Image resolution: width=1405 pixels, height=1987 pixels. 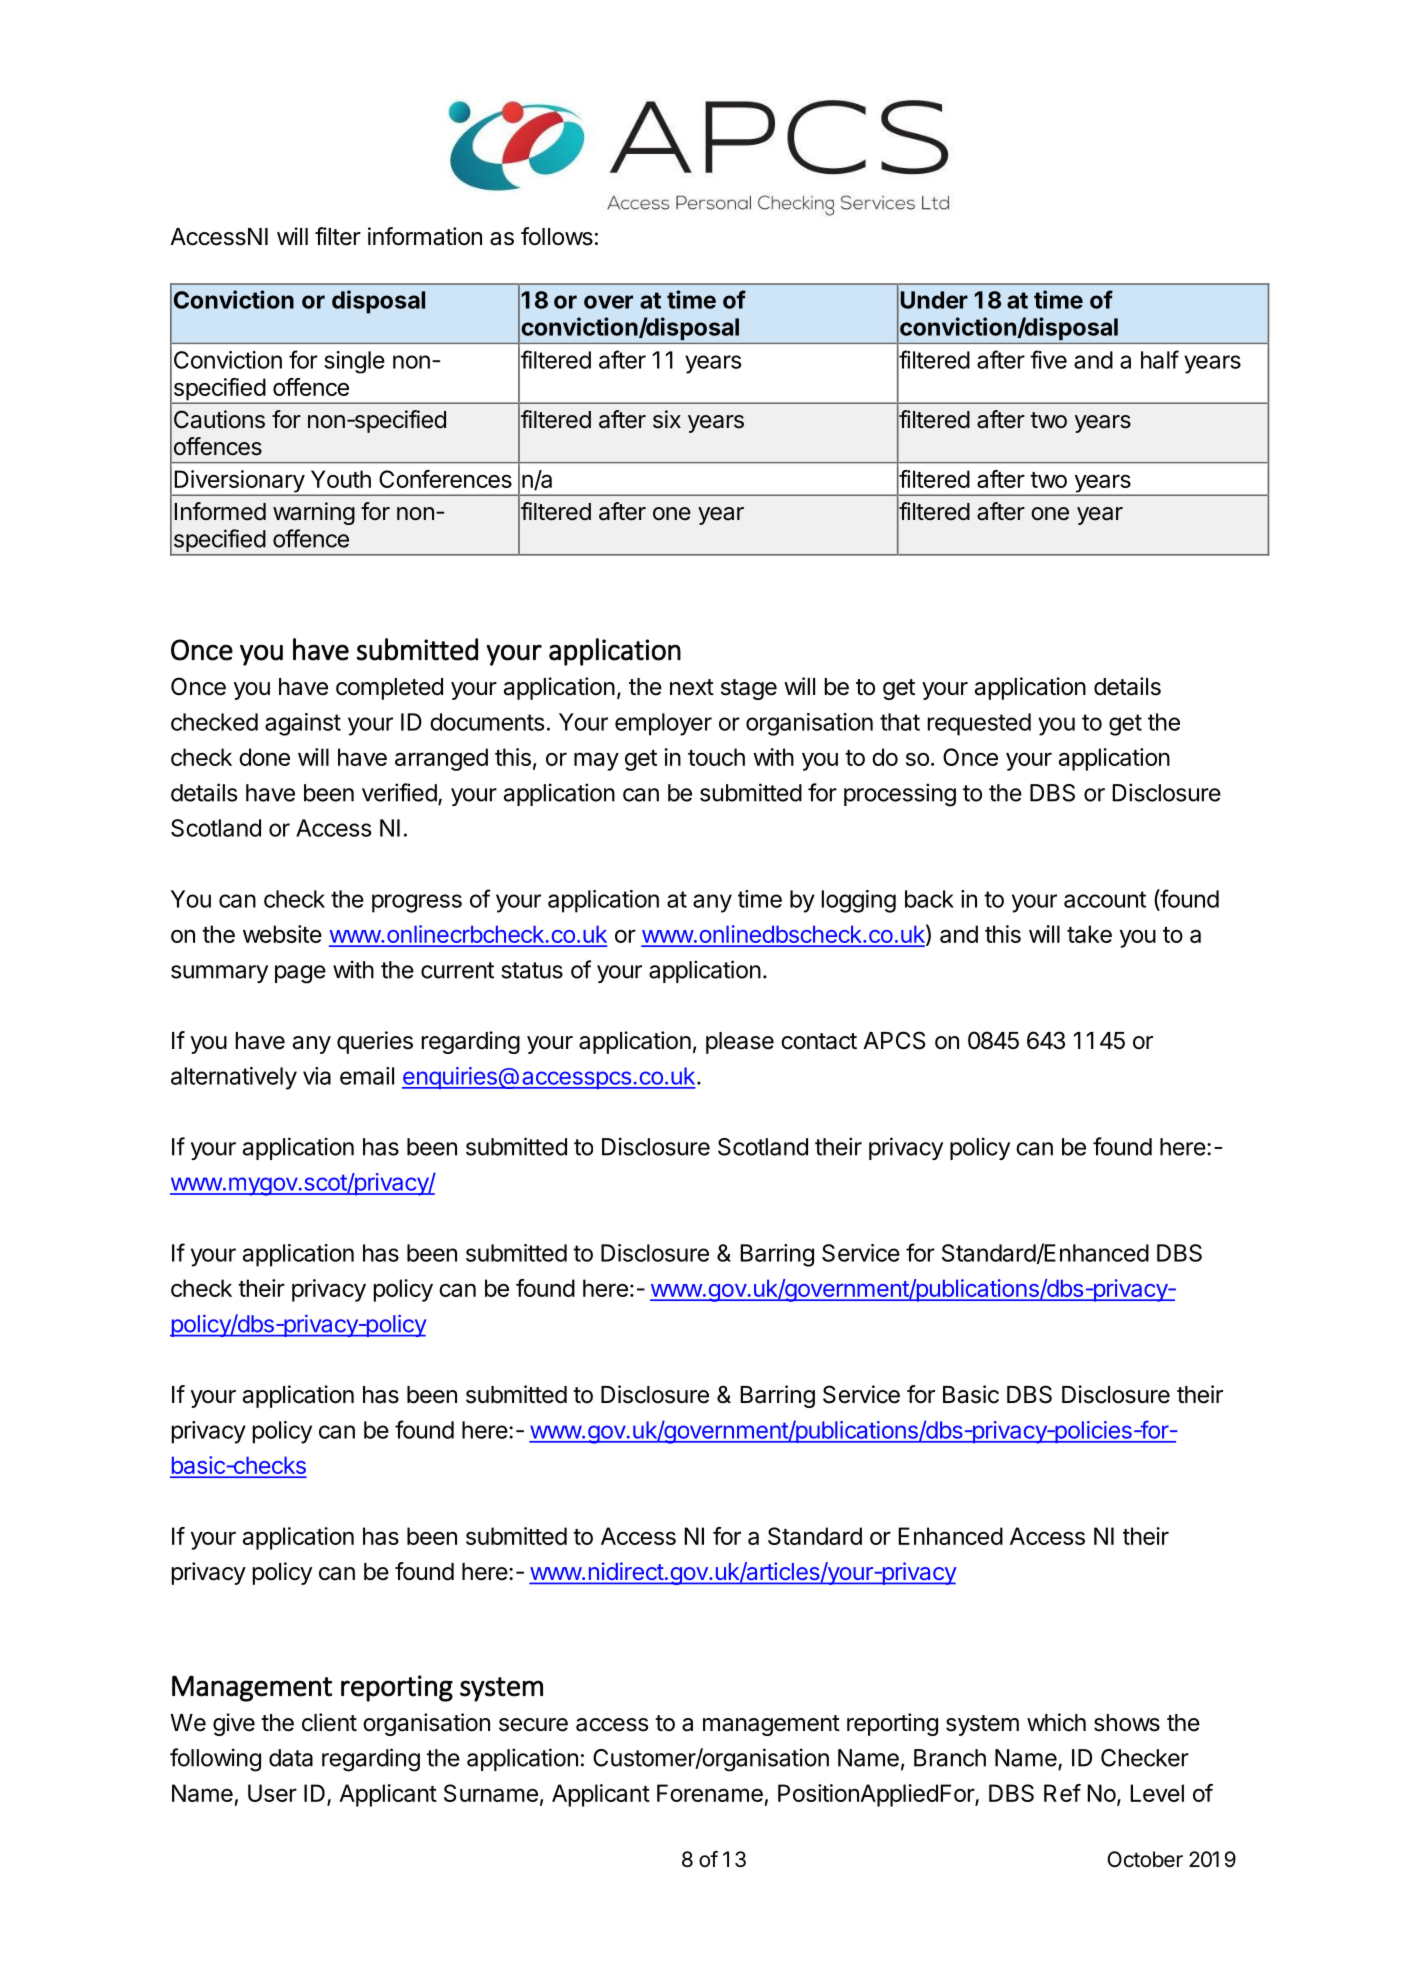 What do you see at coordinates (716, 757) in the document?
I see `touch` at bounding box center [716, 757].
